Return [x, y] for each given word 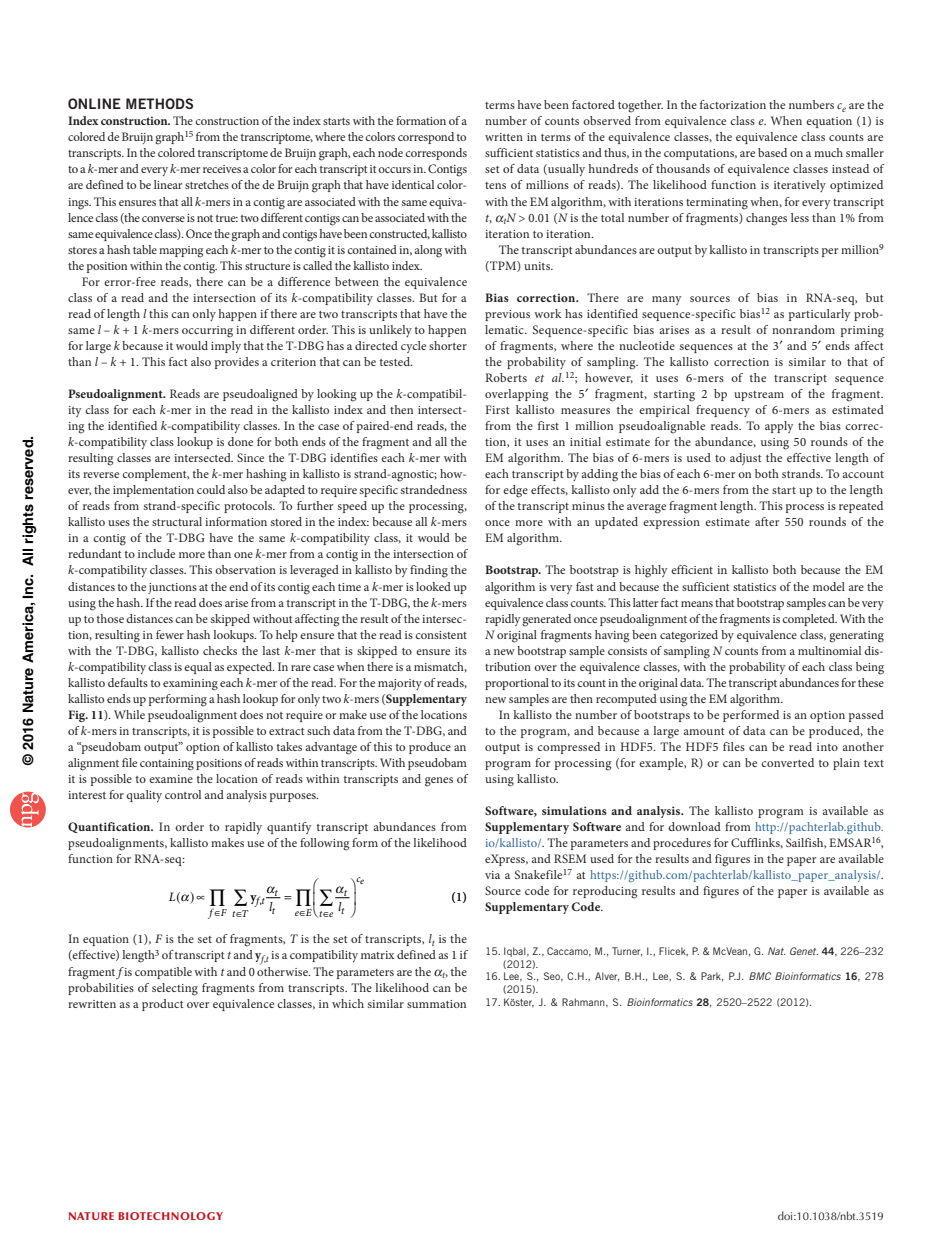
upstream [759, 396]
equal [198, 668]
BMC [760, 976]
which [348, 1003]
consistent [441, 635]
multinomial [829, 650]
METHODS [159, 103]
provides [237, 363]
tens [495, 185]
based [772, 152]
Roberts [506, 377]
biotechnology [170, 1216]
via [492, 875]
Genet [804, 951]
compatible [163, 973]
